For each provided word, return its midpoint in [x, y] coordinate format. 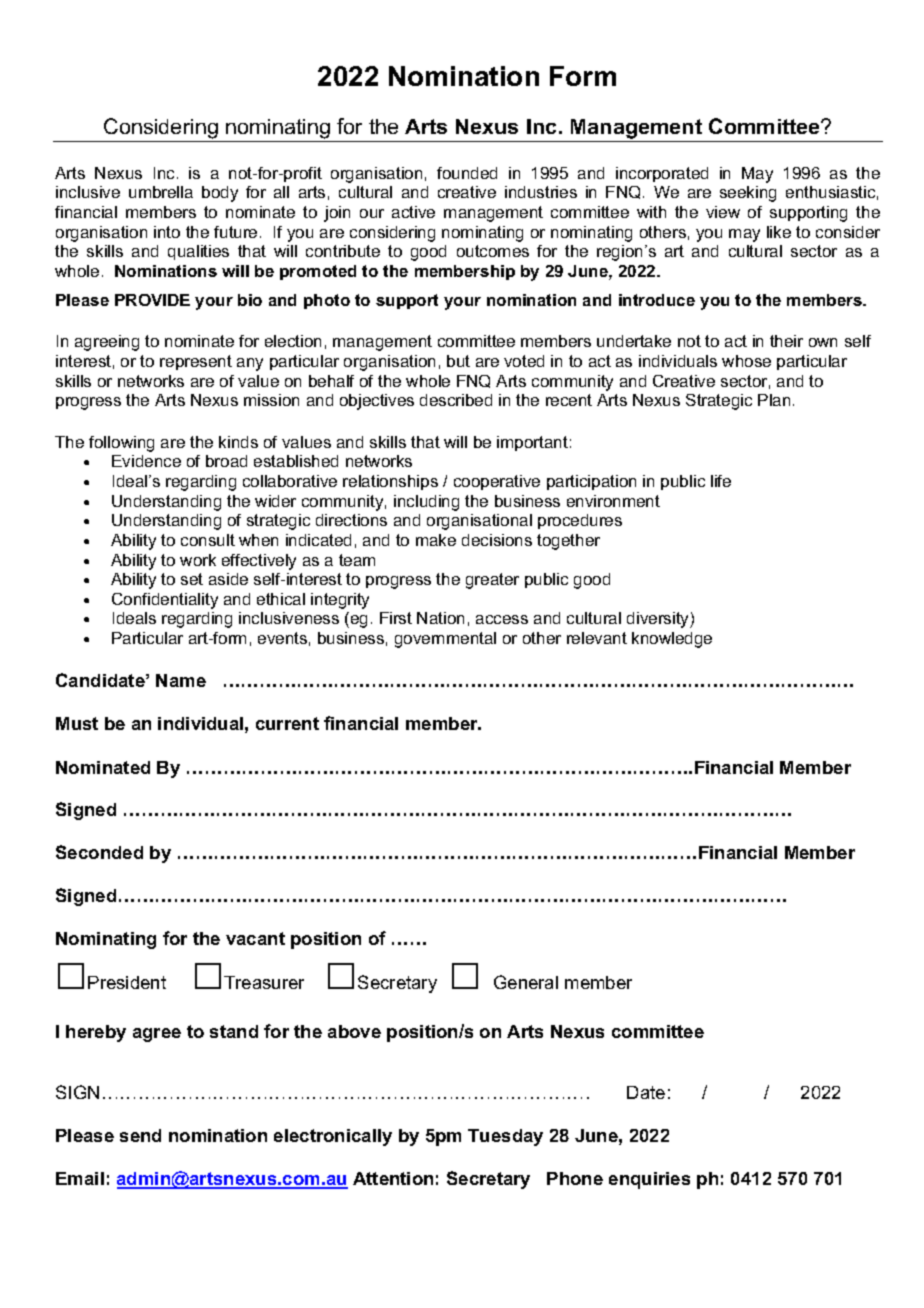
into [167, 232]
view [723, 212]
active [413, 212]
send [140, 1135]
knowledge [672, 640]
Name [181, 680]
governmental [445, 640]
